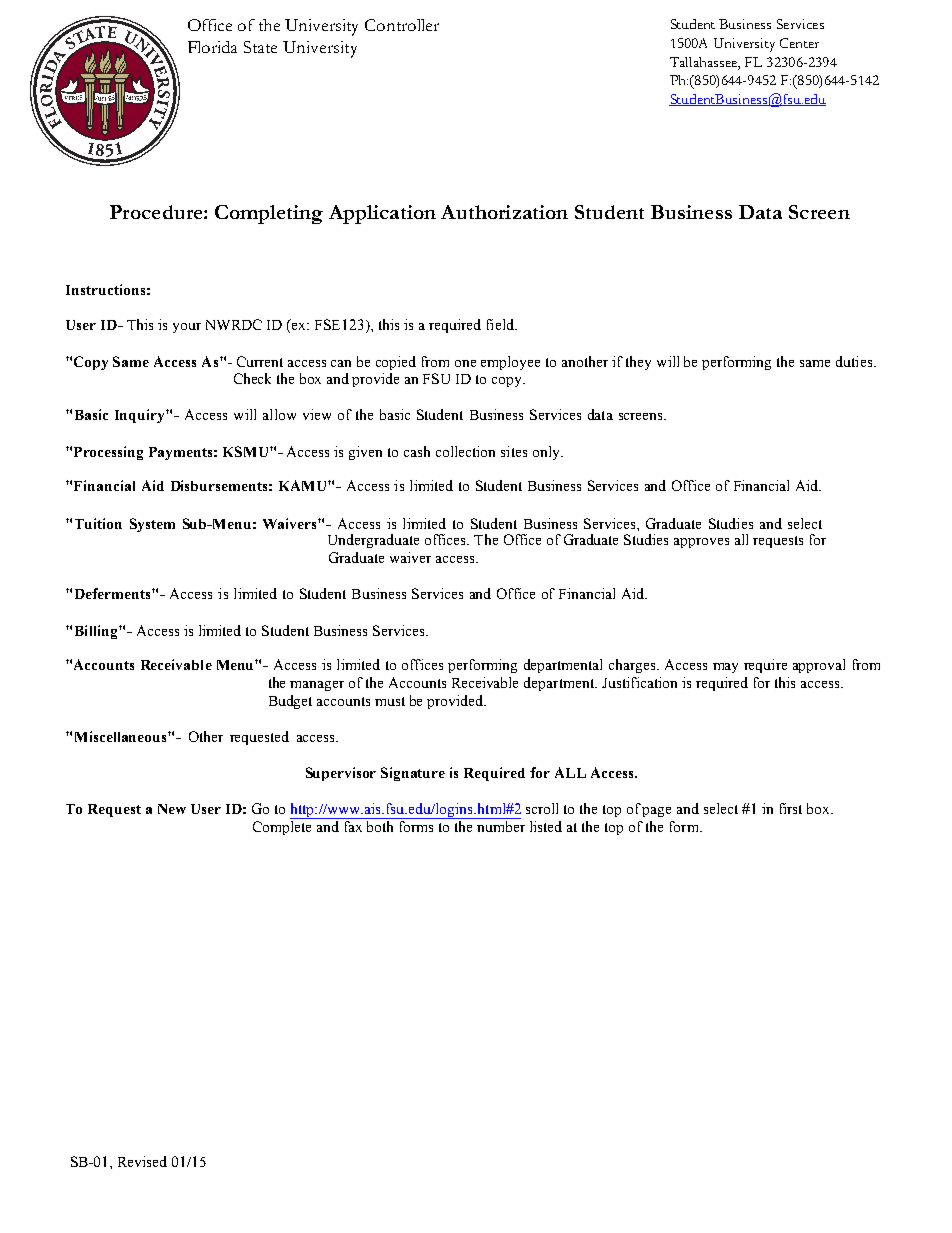 This document has height=1233, width=952. What do you see at coordinates (142, 1161) in the document?
I see `Revised` at bounding box center [142, 1161].
